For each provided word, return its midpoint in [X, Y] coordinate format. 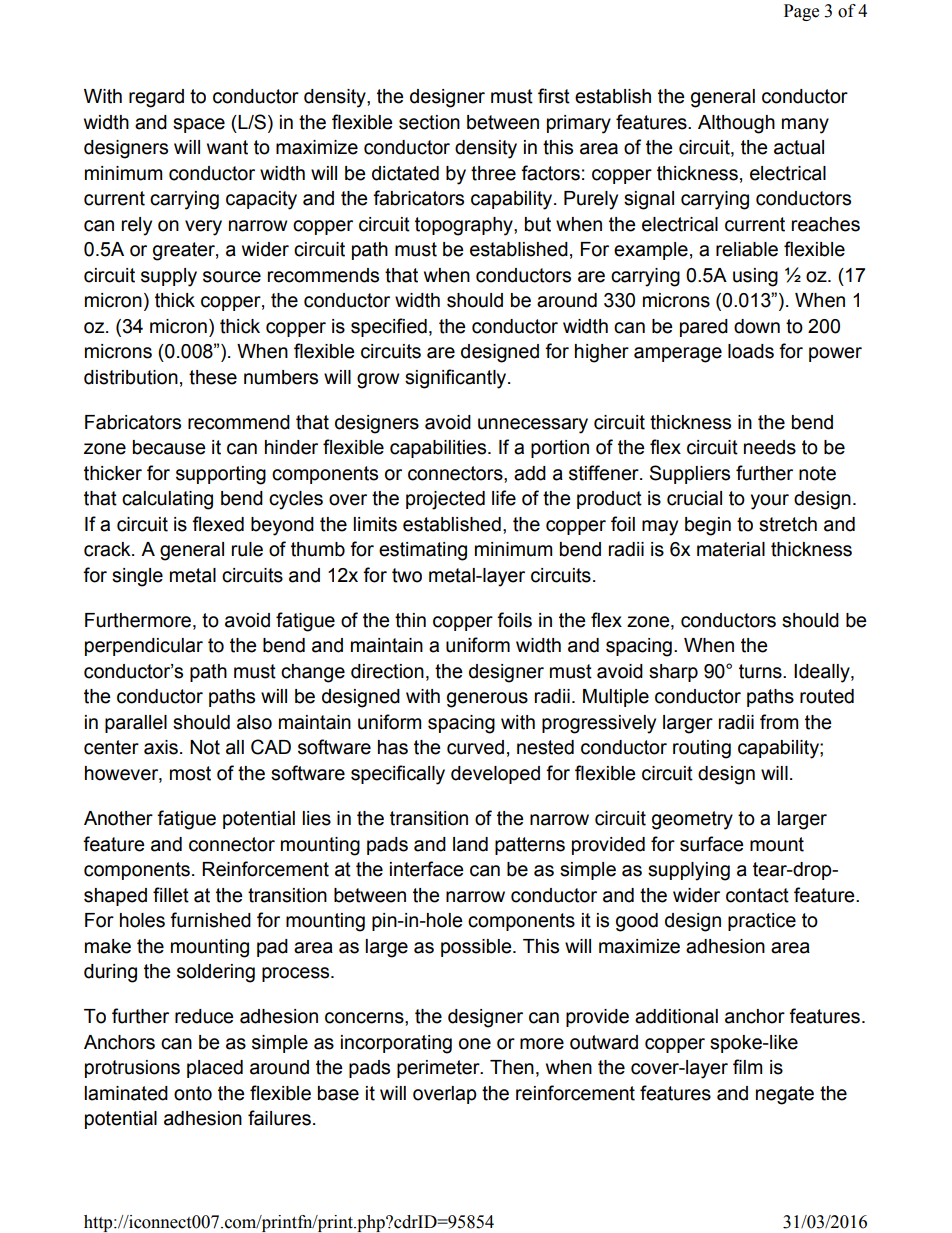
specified [389, 327]
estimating [423, 551]
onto [193, 1093]
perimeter [439, 1069]
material [731, 549]
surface [712, 844]
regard [156, 98]
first [554, 96]
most [190, 773]
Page [801, 12]
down [757, 326]
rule [247, 549]
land [470, 844]
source [232, 277]
